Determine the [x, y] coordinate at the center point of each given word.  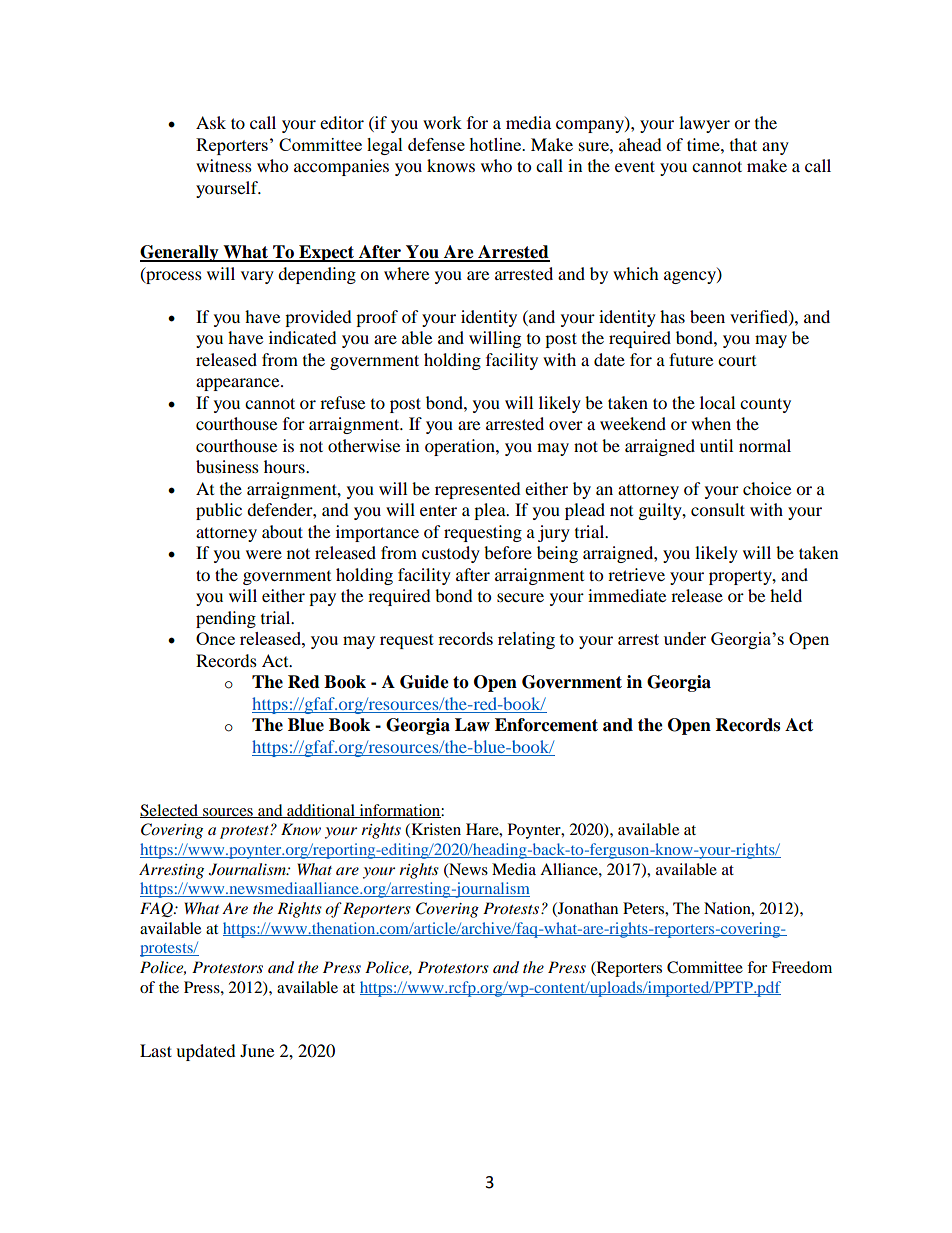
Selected [170, 811]
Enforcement [546, 725]
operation [461, 447]
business [227, 466]
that [743, 144]
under [685, 638]
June [257, 1050]
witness [224, 165]
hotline [496, 144]
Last [156, 1050]
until [716, 445]
